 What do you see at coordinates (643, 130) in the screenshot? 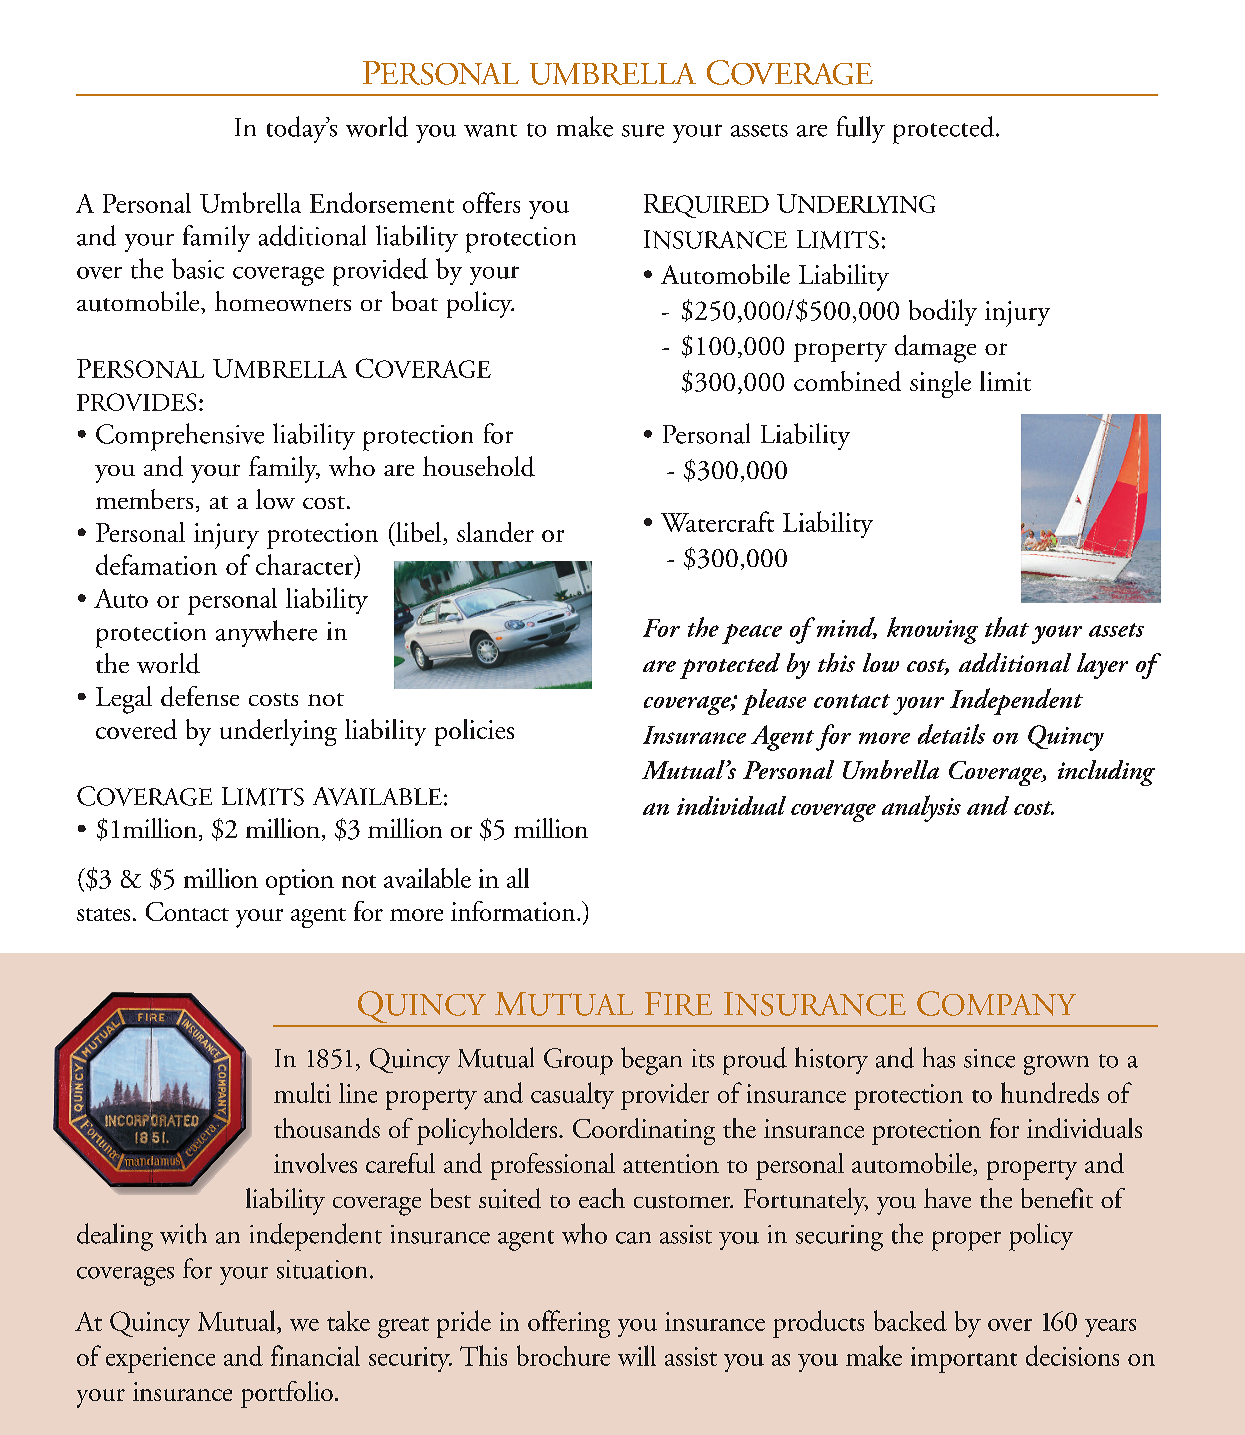
I see `sure` at bounding box center [643, 130].
